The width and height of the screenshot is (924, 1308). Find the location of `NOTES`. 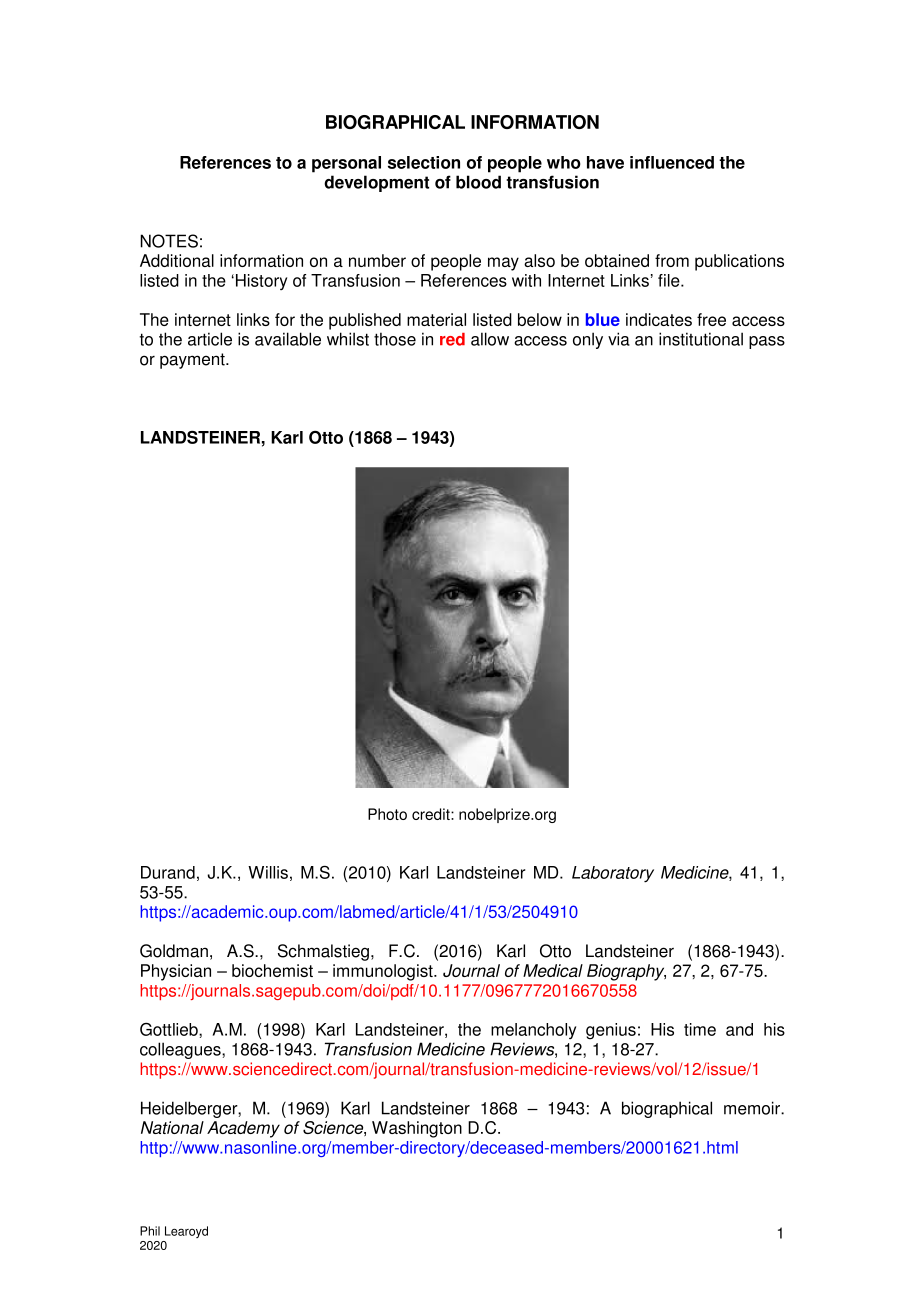

NOTES is located at coordinates (169, 241).
